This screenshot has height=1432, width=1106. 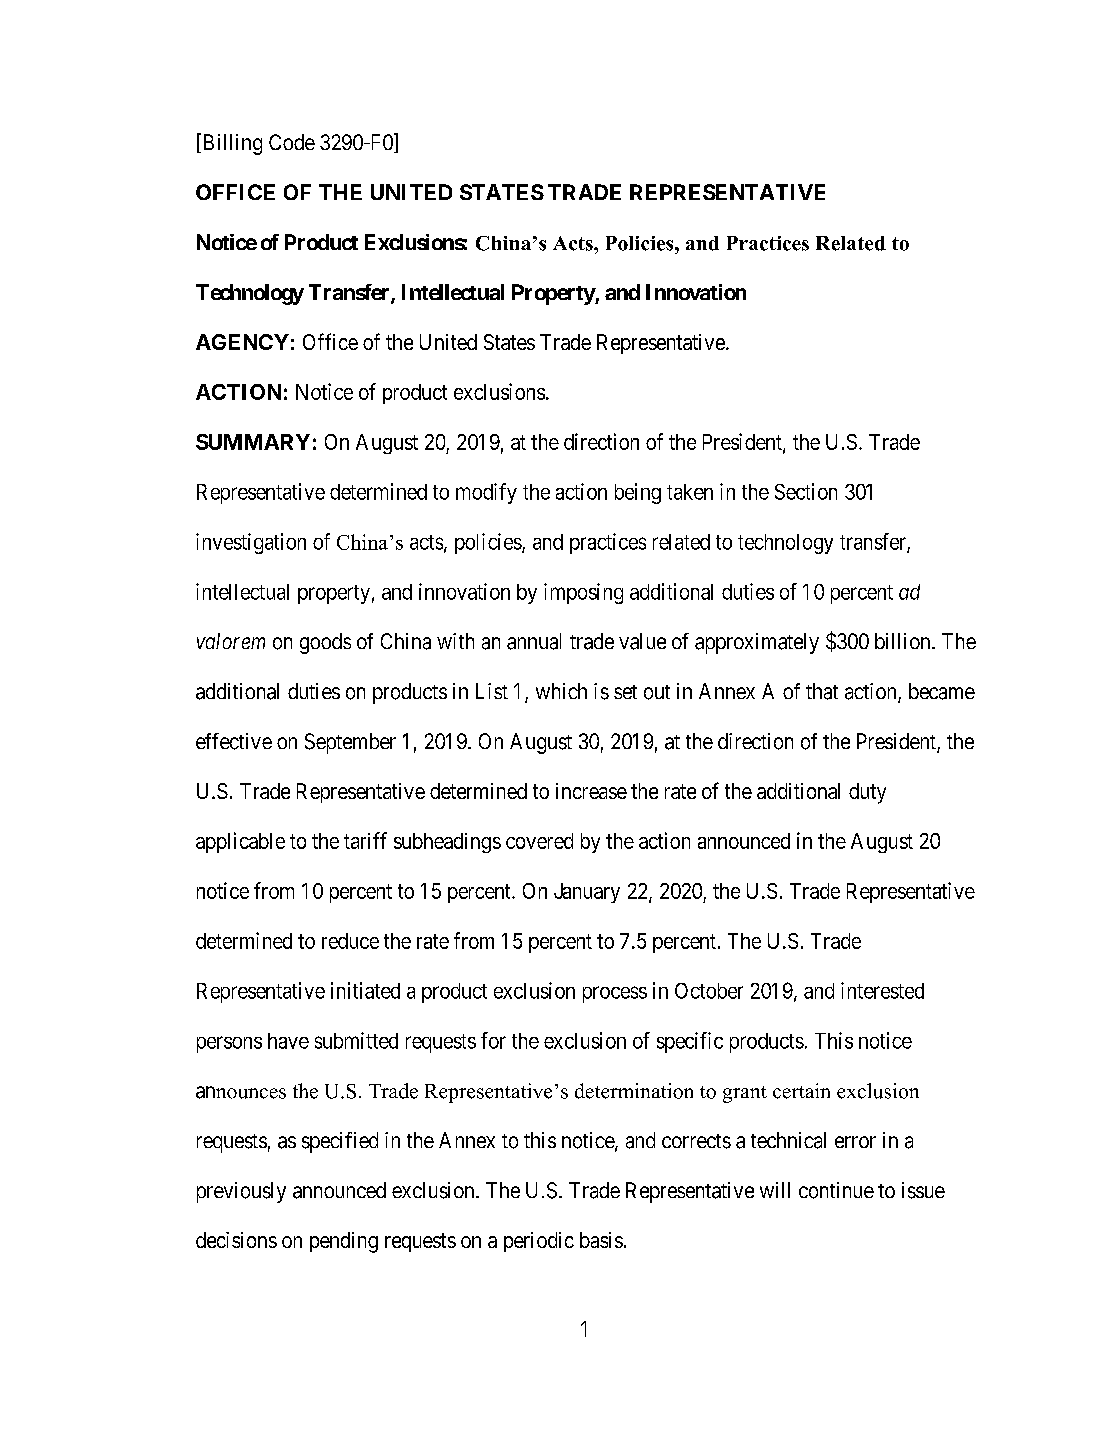 What do you see at coordinates (325, 643) in the screenshot?
I see `goods` at bounding box center [325, 643].
